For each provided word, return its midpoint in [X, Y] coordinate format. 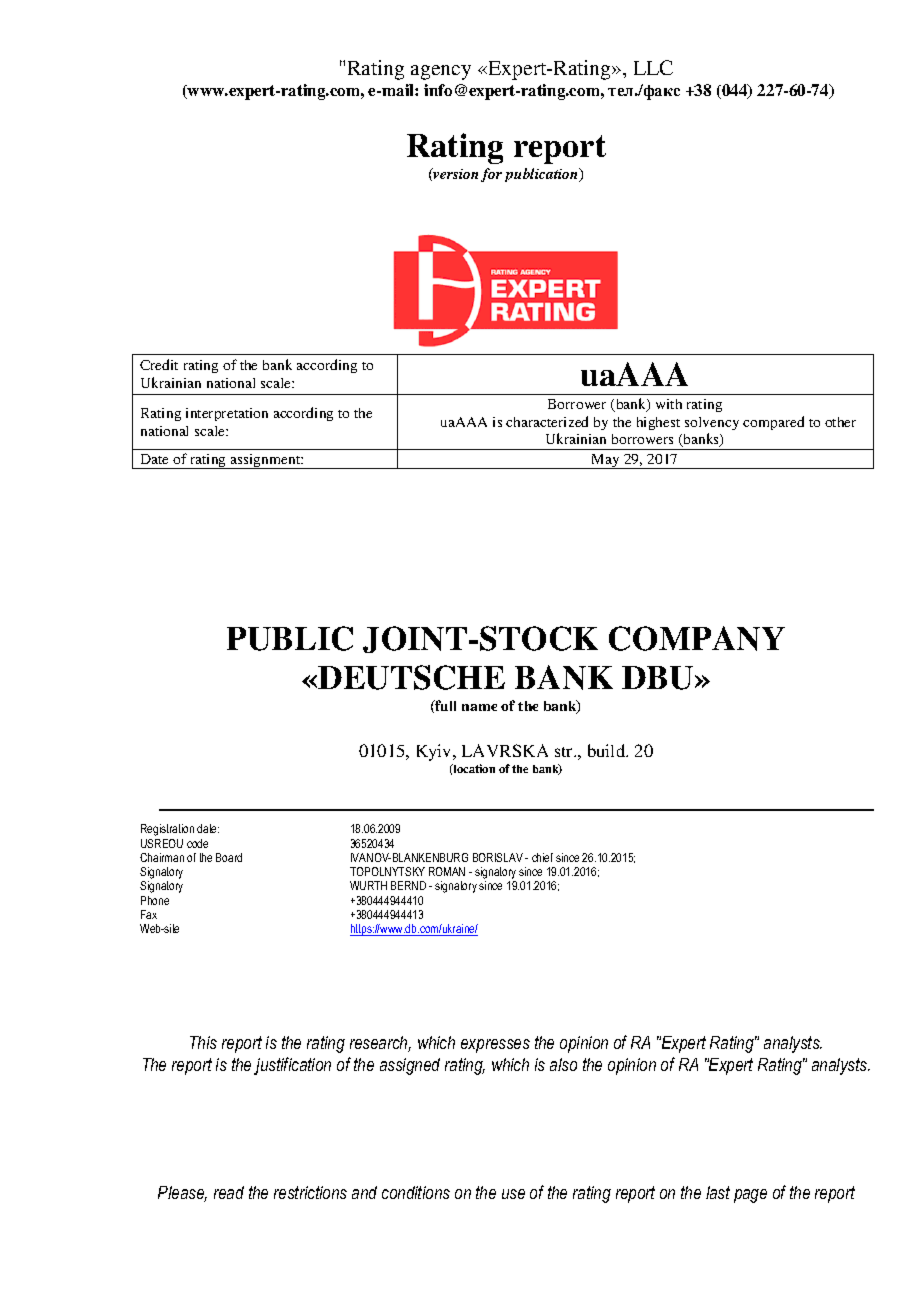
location [473, 768]
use [513, 1194]
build [608, 750]
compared [773, 423]
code [197, 843]
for [491, 175]
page [750, 1196]
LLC [653, 67]
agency [441, 72]
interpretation [227, 414]
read [229, 1192]
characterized [547, 421]
